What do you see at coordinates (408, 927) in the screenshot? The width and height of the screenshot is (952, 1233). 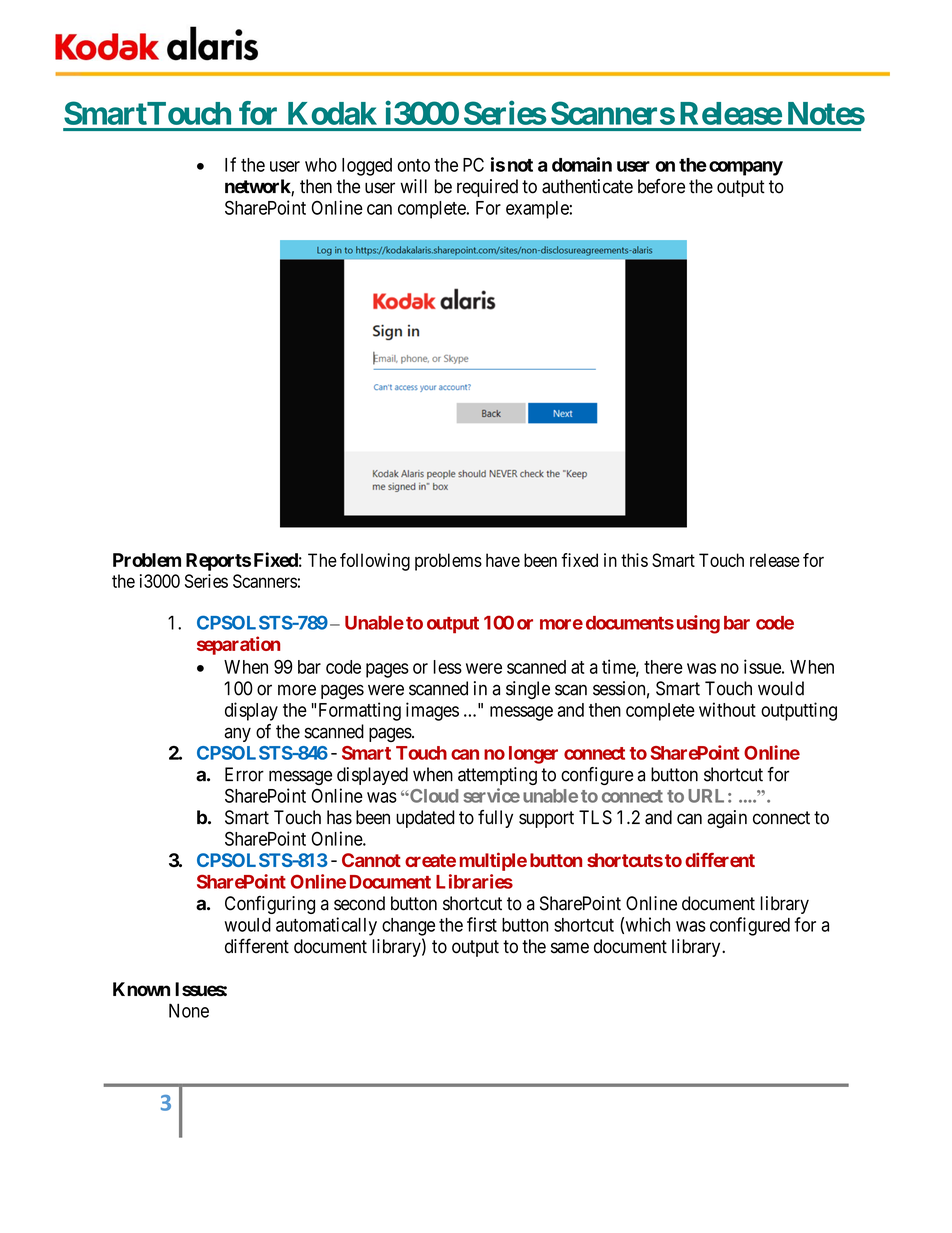 I see `change` at bounding box center [408, 927].
